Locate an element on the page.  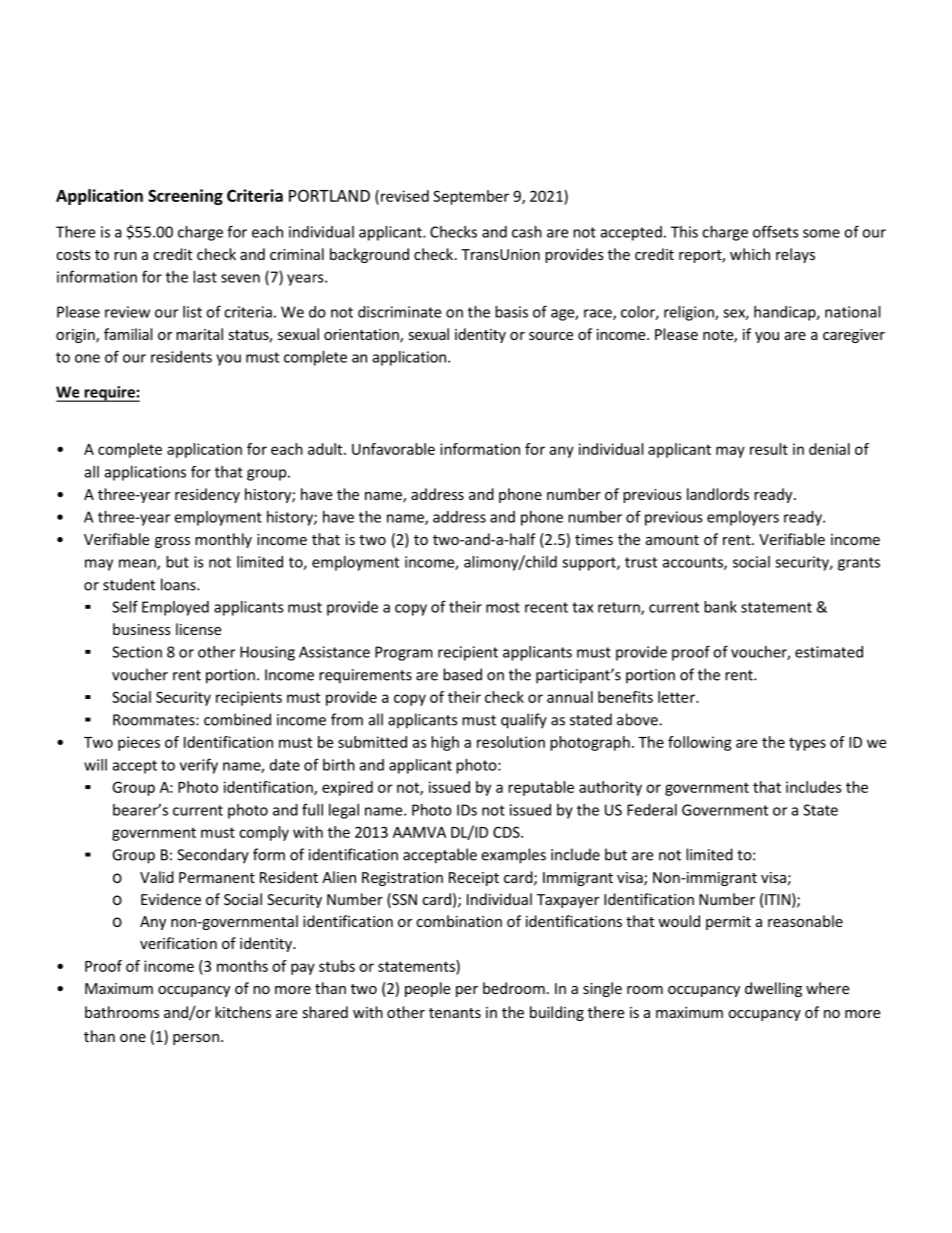
Valid is located at coordinates (157, 877).
